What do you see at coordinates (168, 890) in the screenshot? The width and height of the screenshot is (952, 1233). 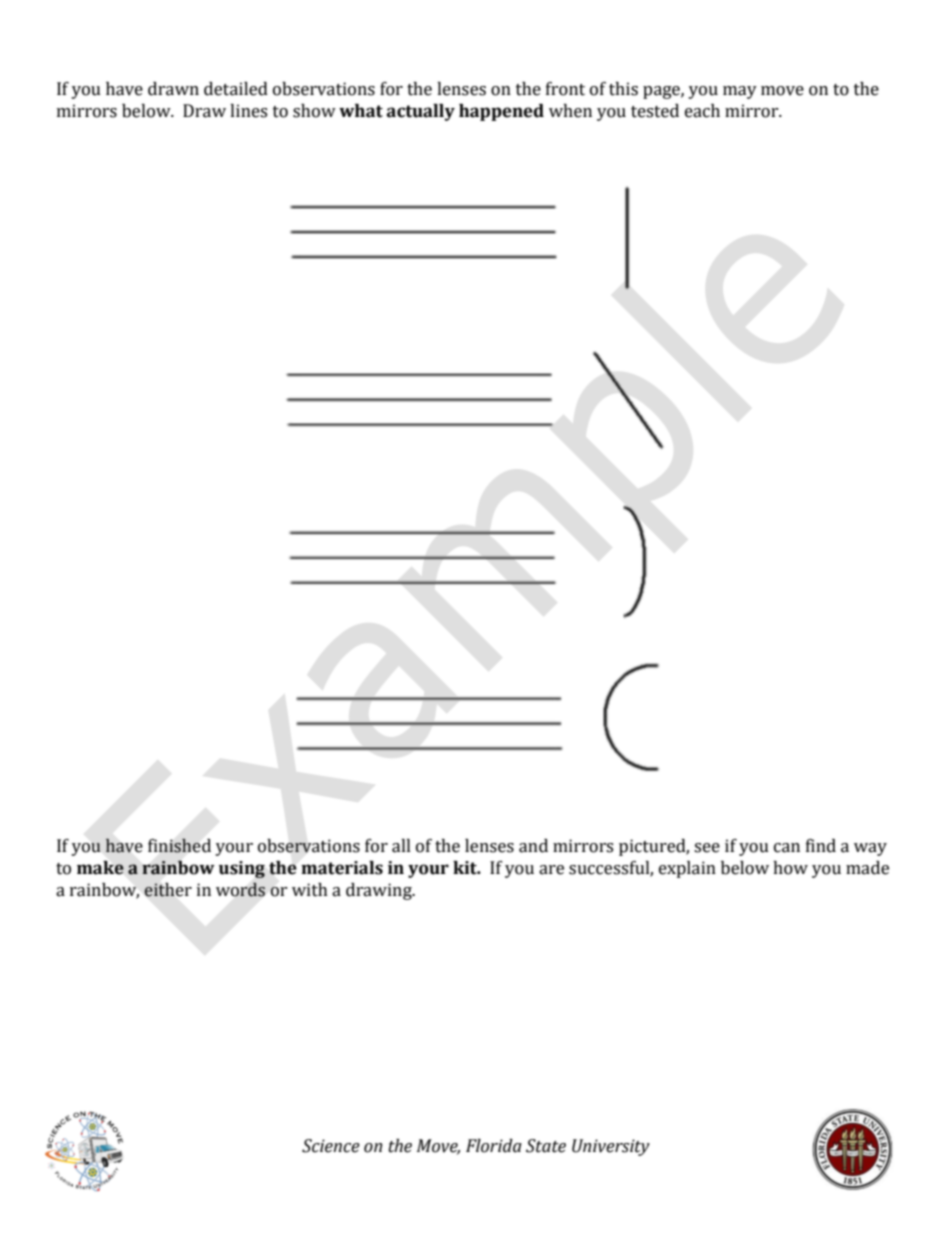 I see `either` at bounding box center [168, 890].
